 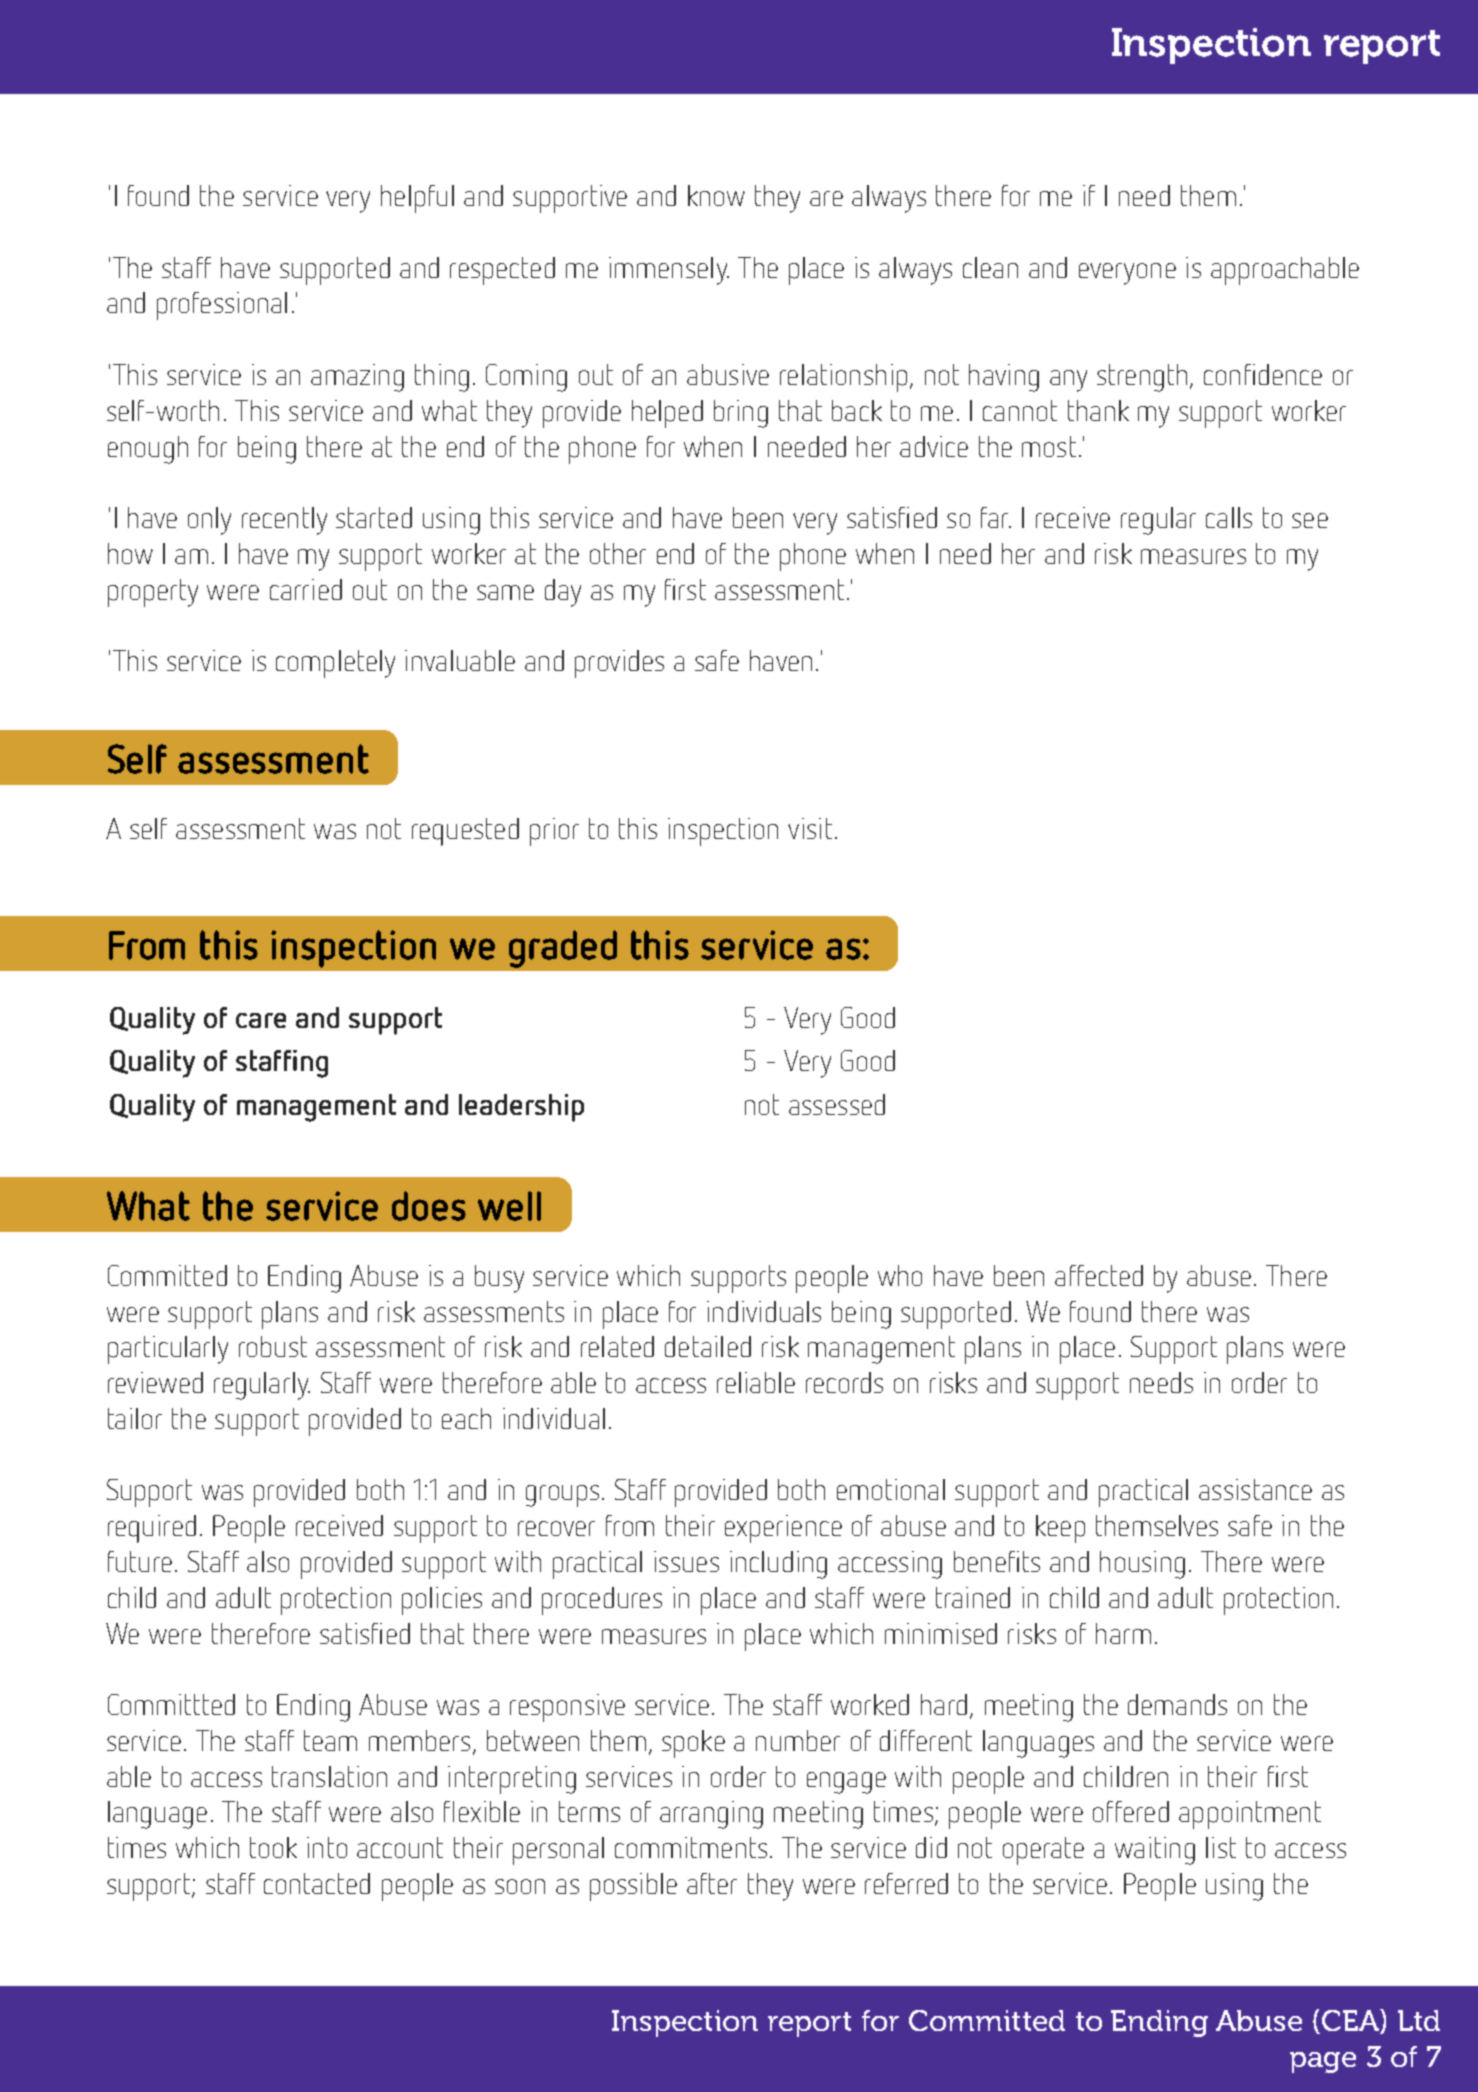 I want to click on required, so click(x=152, y=1529).
